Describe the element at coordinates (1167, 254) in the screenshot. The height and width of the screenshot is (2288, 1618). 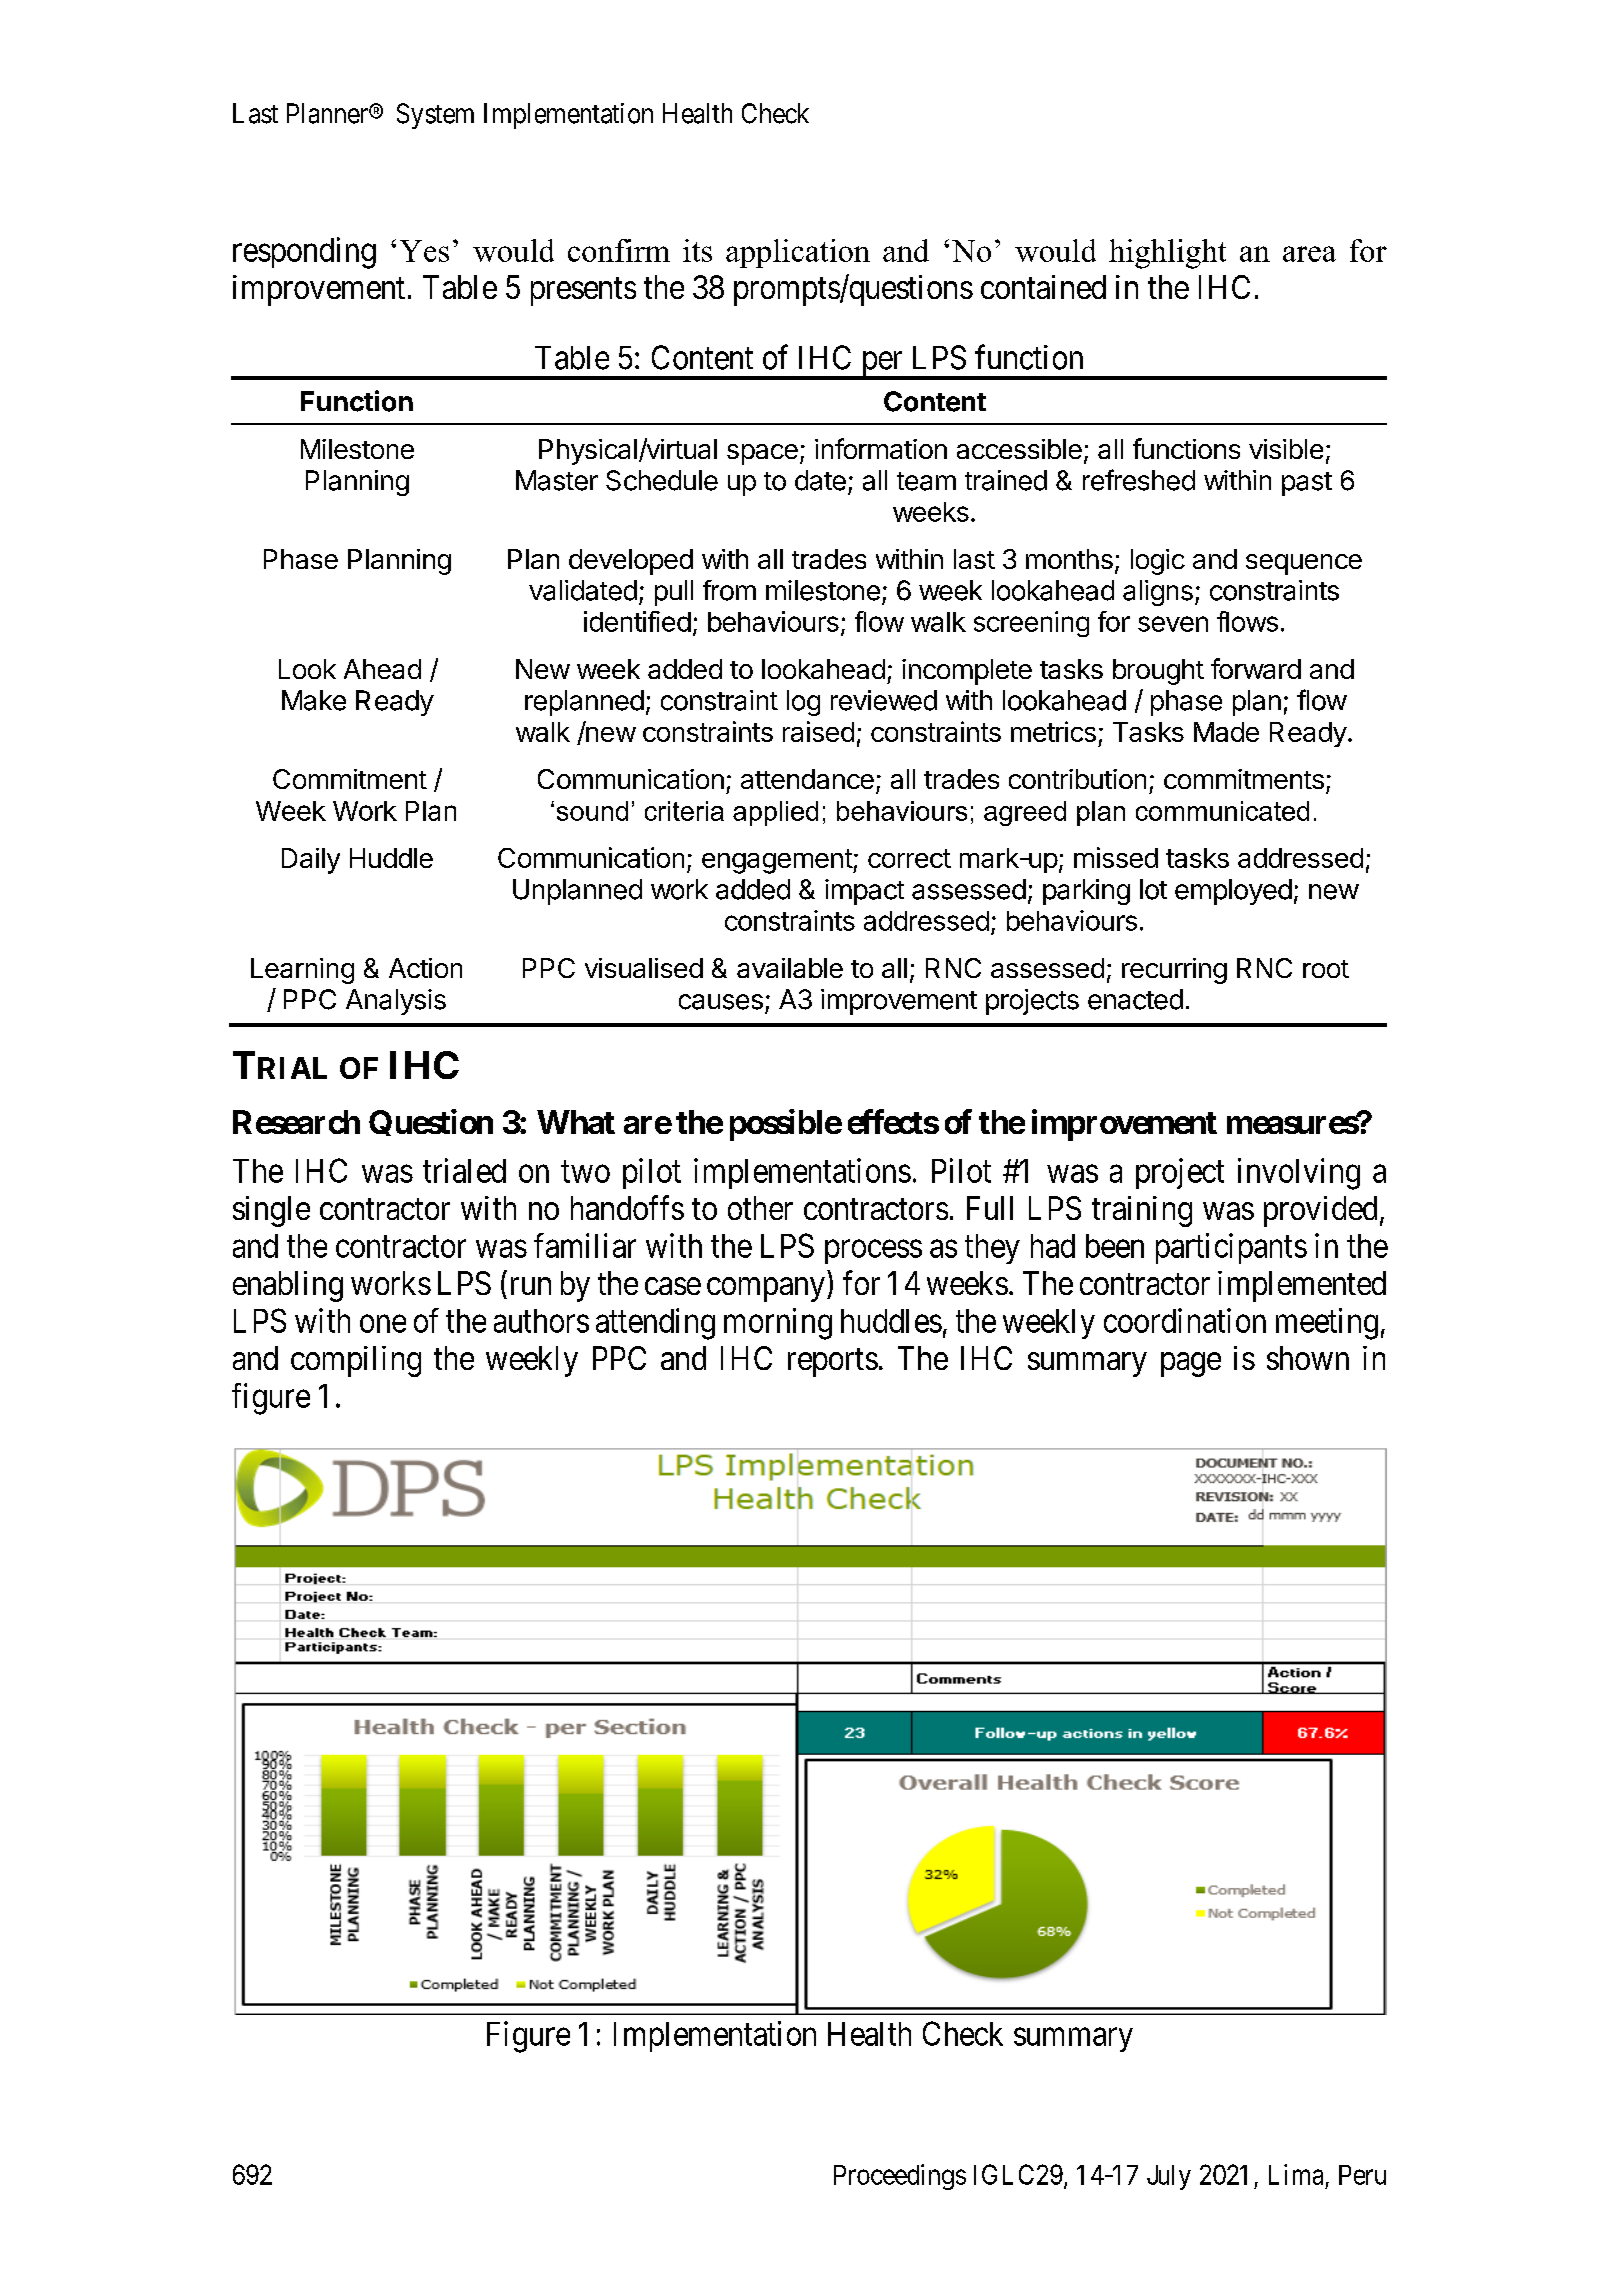
I see `highlight` at that location.
